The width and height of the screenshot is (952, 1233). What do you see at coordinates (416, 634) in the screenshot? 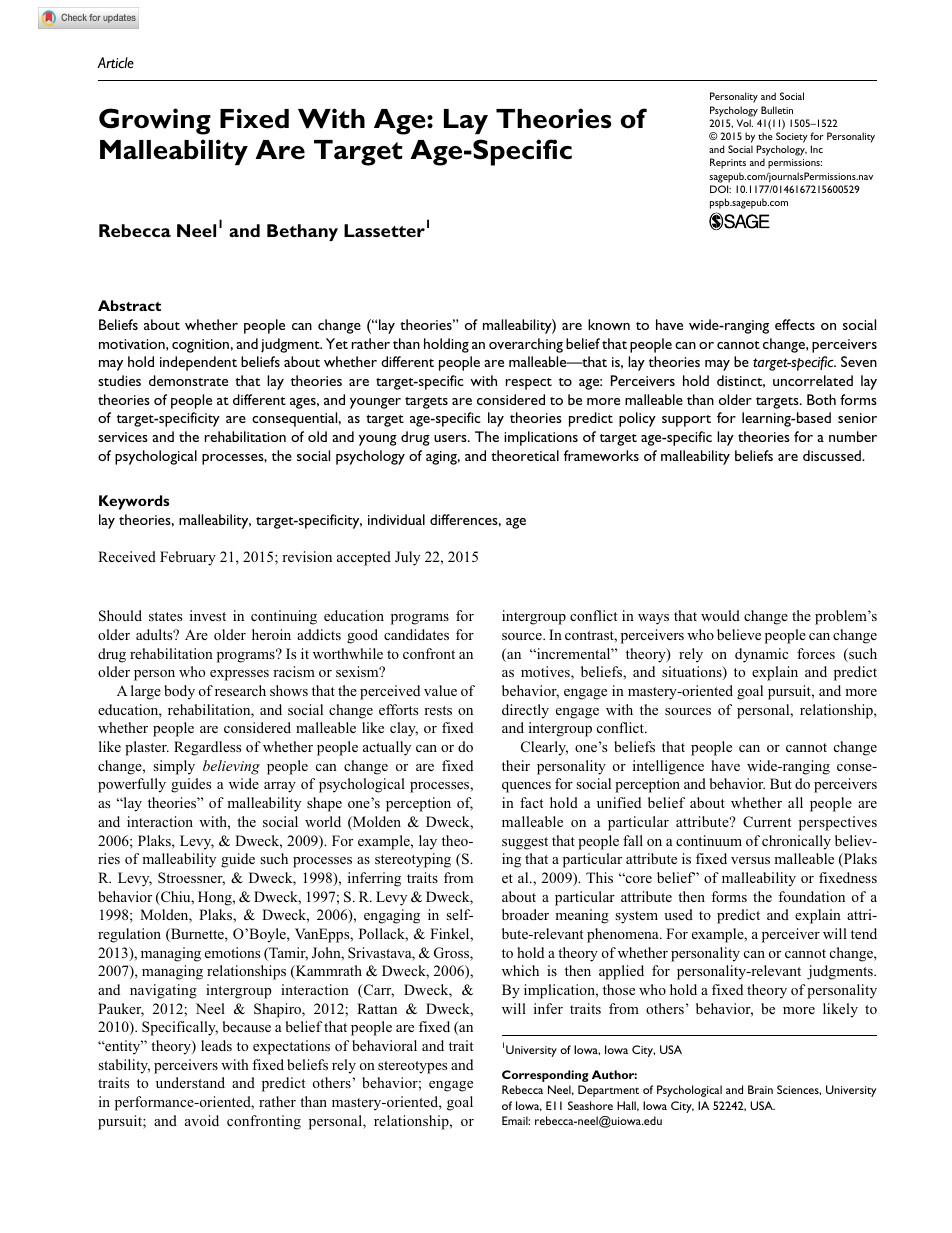
I see `candidates` at bounding box center [416, 634].
